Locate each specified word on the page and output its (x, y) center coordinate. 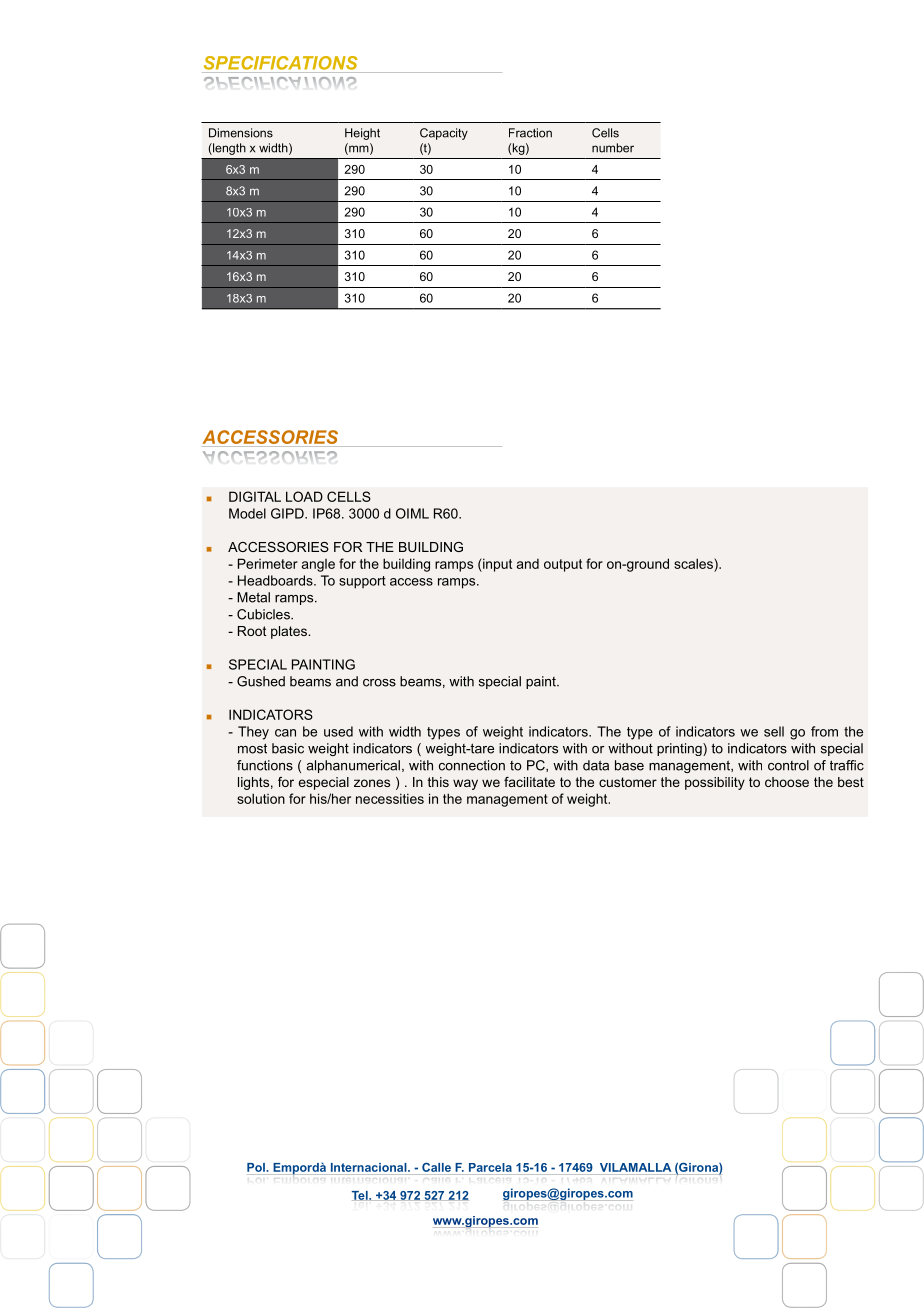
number (613, 148)
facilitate (529, 782)
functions (265, 765)
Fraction (530, 133)
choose (787, 782)
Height (362, 134)
